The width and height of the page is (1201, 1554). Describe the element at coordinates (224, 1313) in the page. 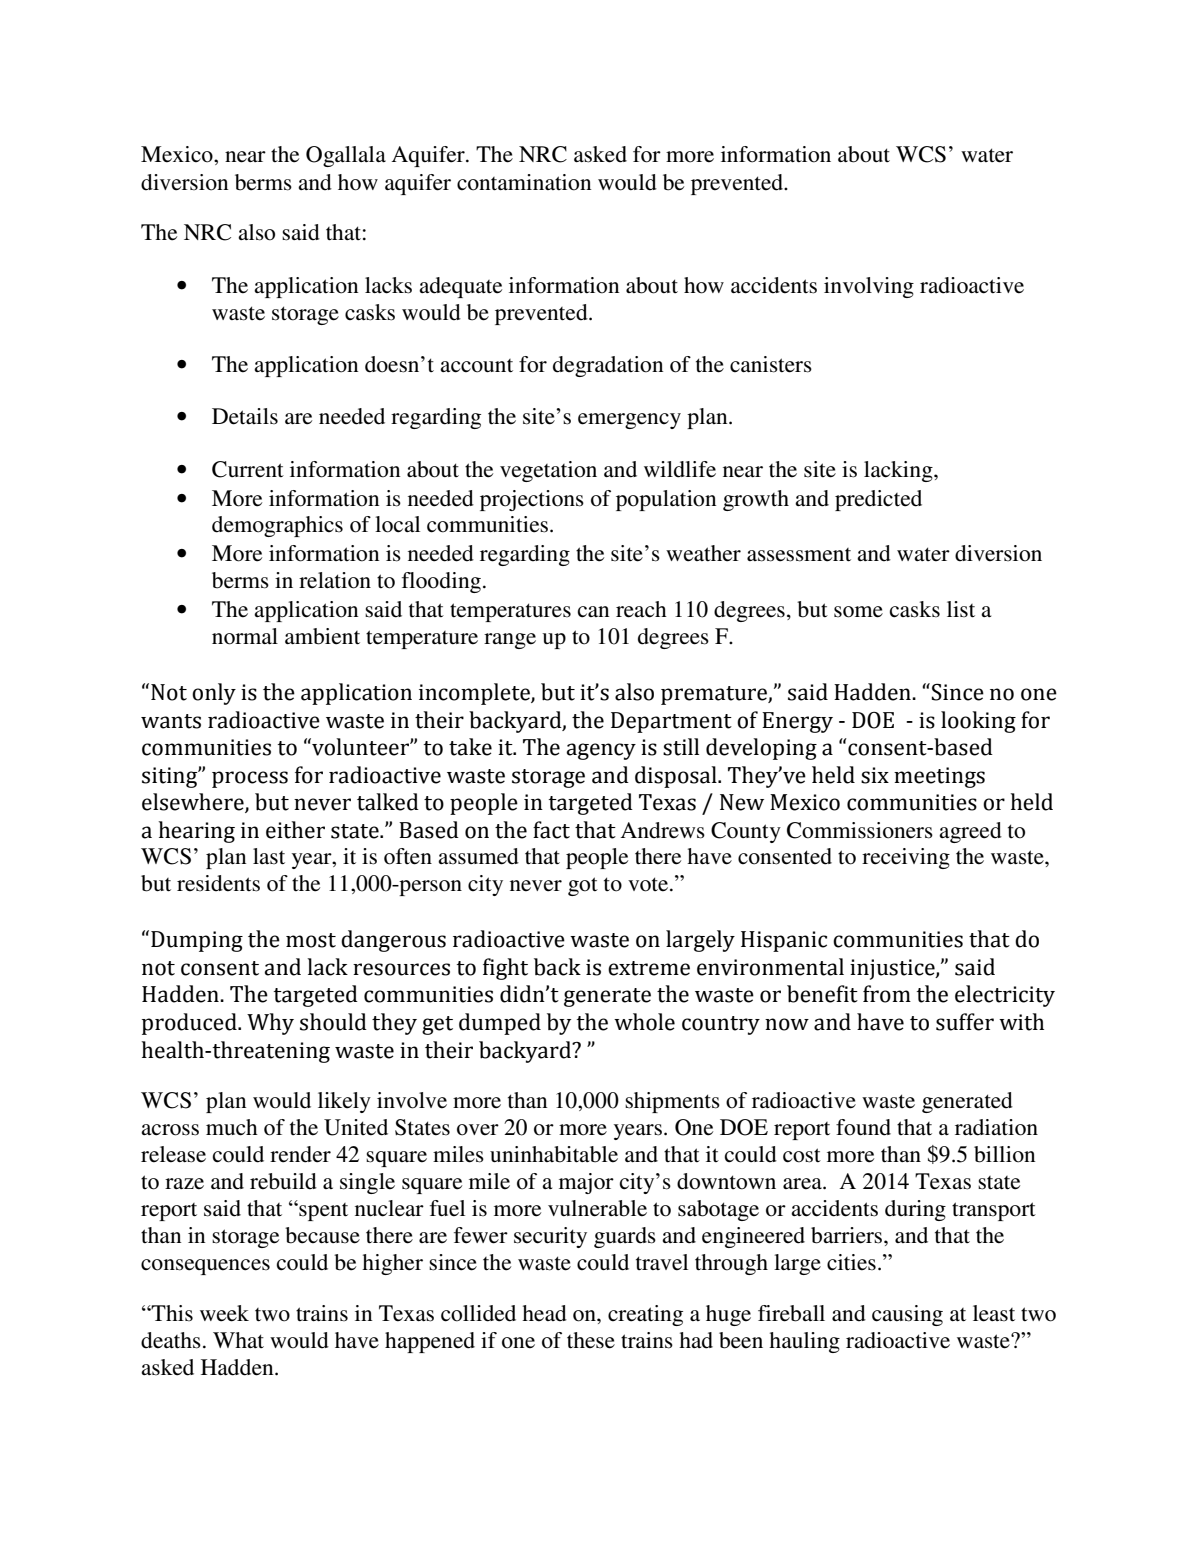

I see `week` at that location.
